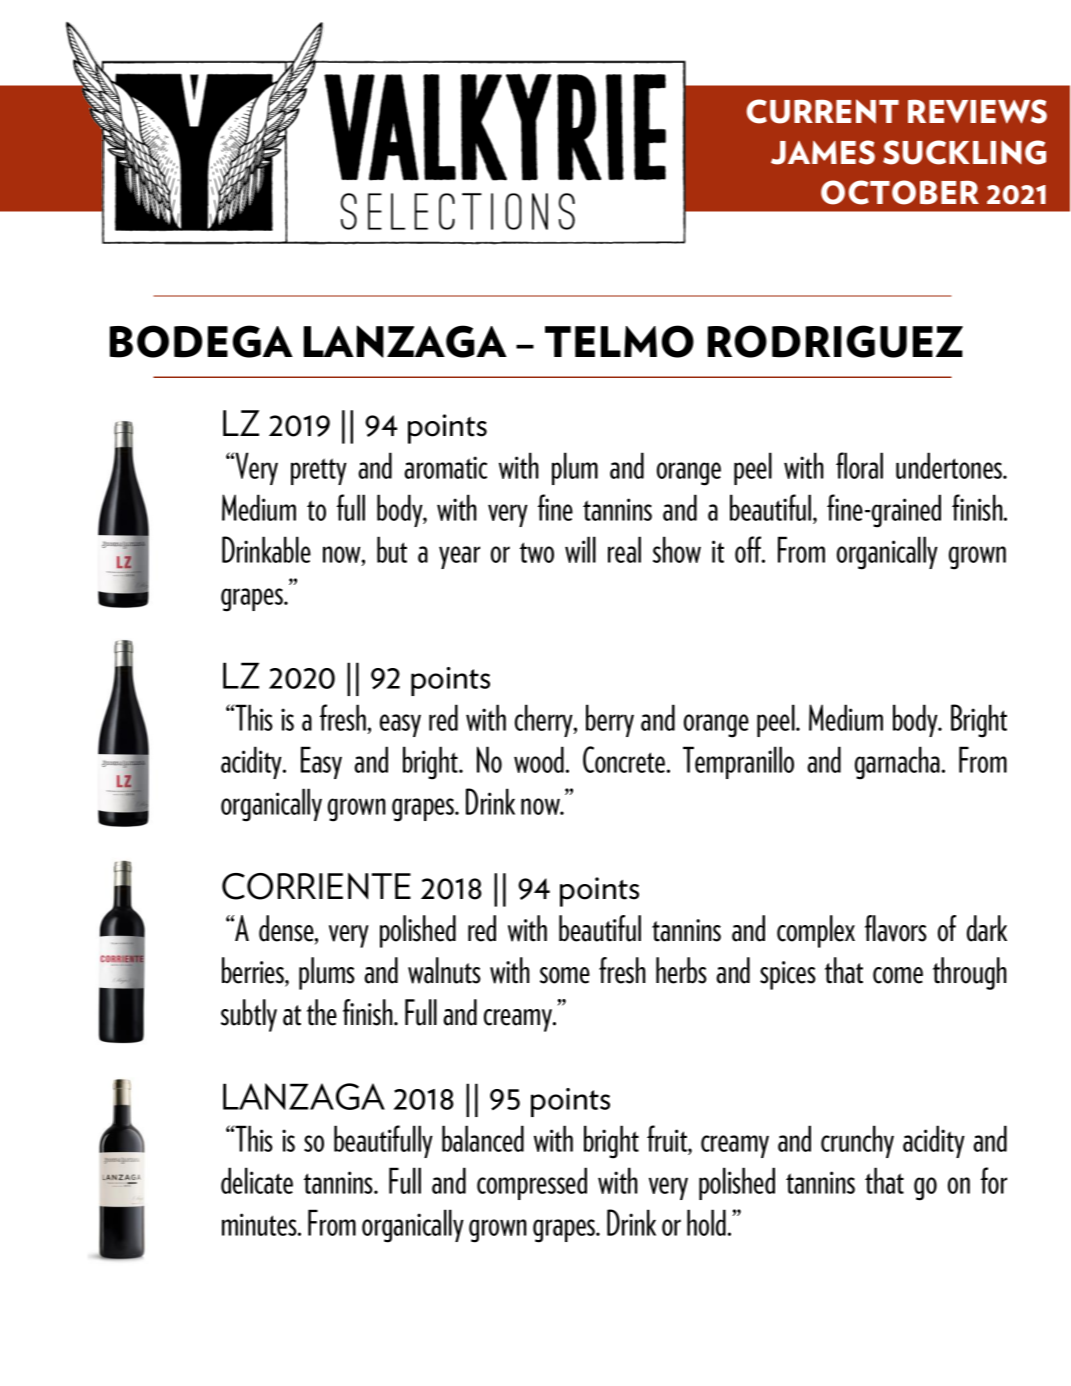 The image size is (1071, 1386). I want to click on compressed, so click(532, 1183).
